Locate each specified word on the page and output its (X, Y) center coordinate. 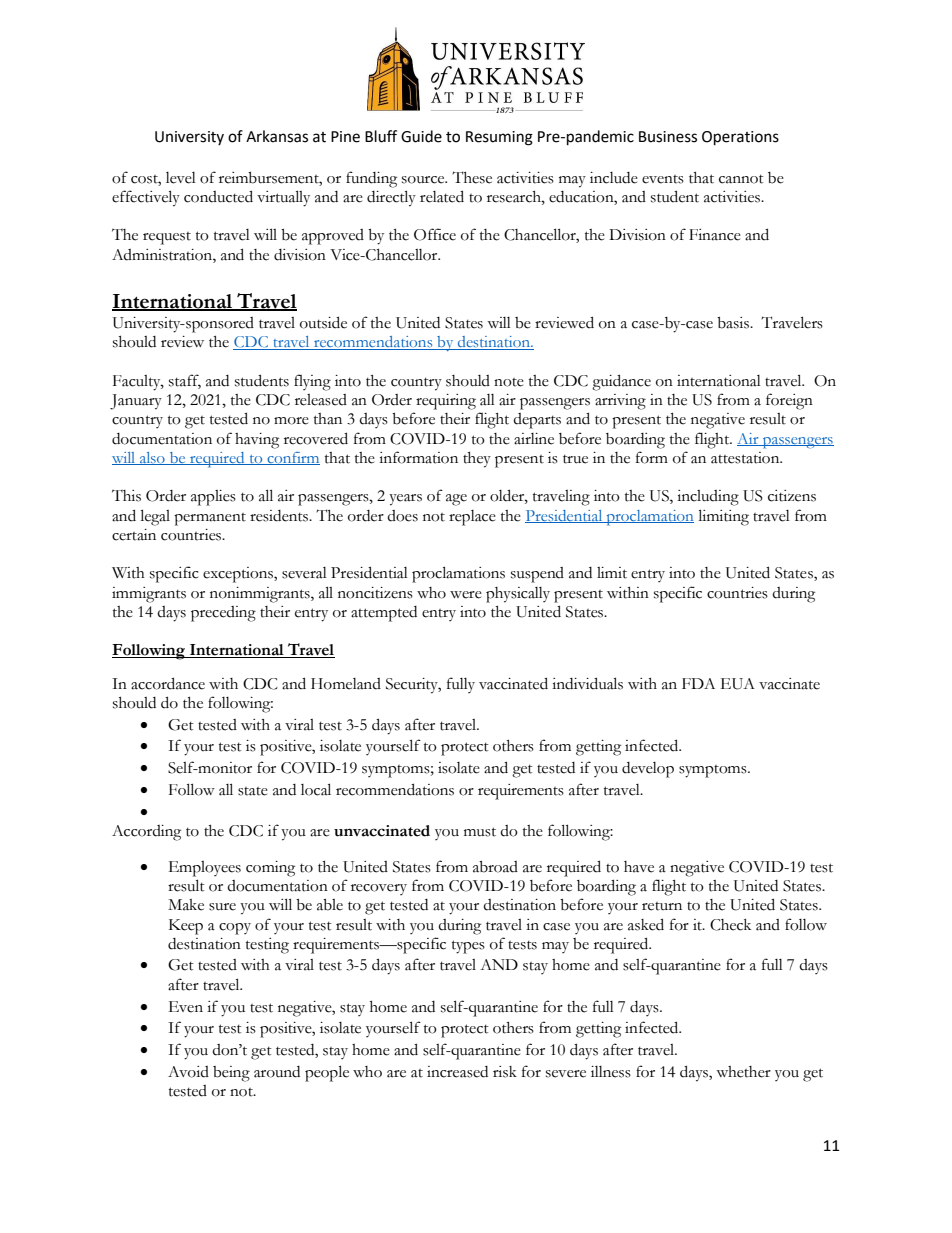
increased (457, 1072)
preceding (223, 614)
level (181, 178)
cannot (741, 179)
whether (743, 1072)
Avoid (188, 1072)
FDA (698, 683)
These (472, 177)
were (466, 595)
